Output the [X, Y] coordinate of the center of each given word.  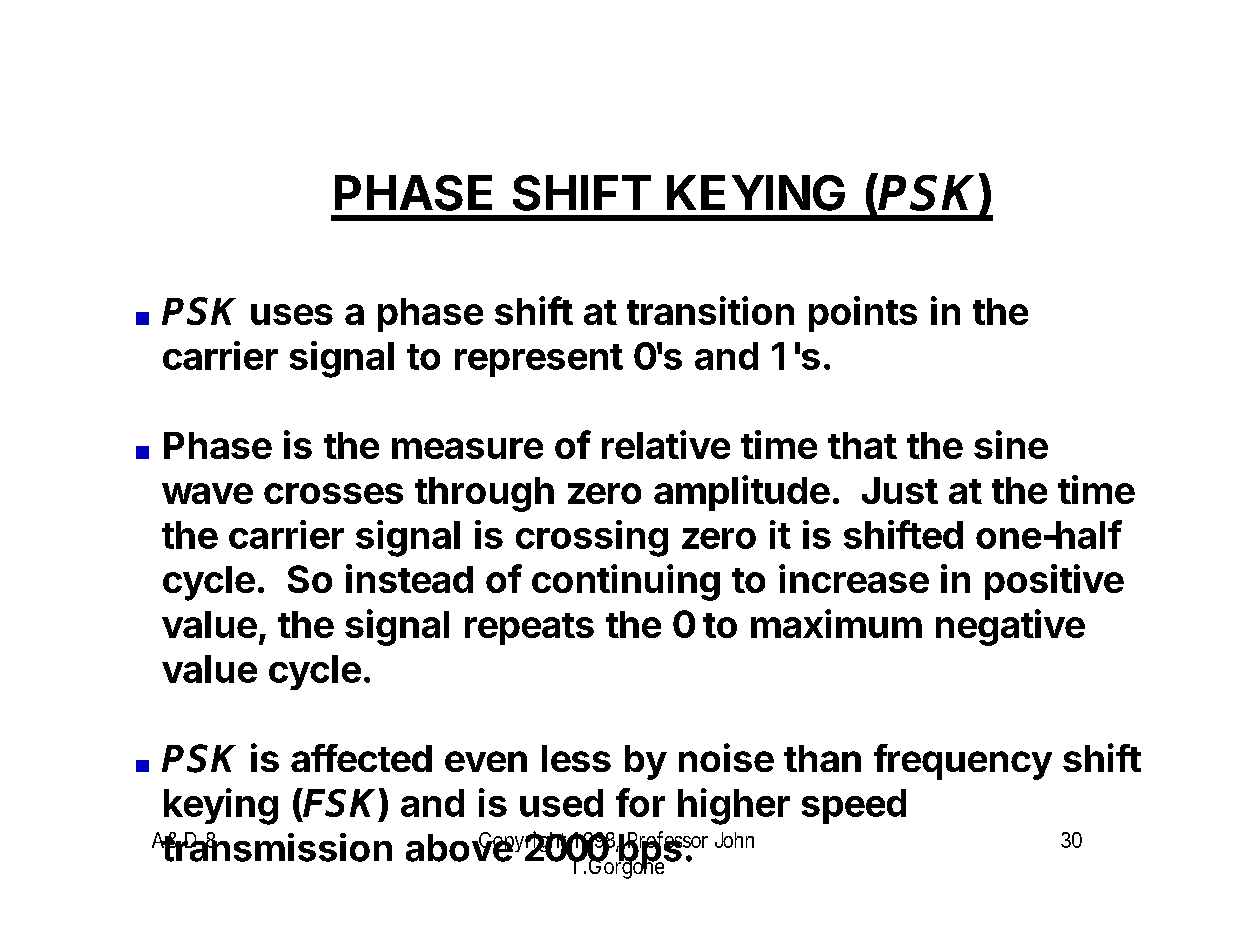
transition [710, 310]
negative [1010, 627]
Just [900, 490]
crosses [333, 493]
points [863, 314]
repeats [529, 629]
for [640, 802]
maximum [836, 623]
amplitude [742, 493]
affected [361, 758]
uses [292, 314]
